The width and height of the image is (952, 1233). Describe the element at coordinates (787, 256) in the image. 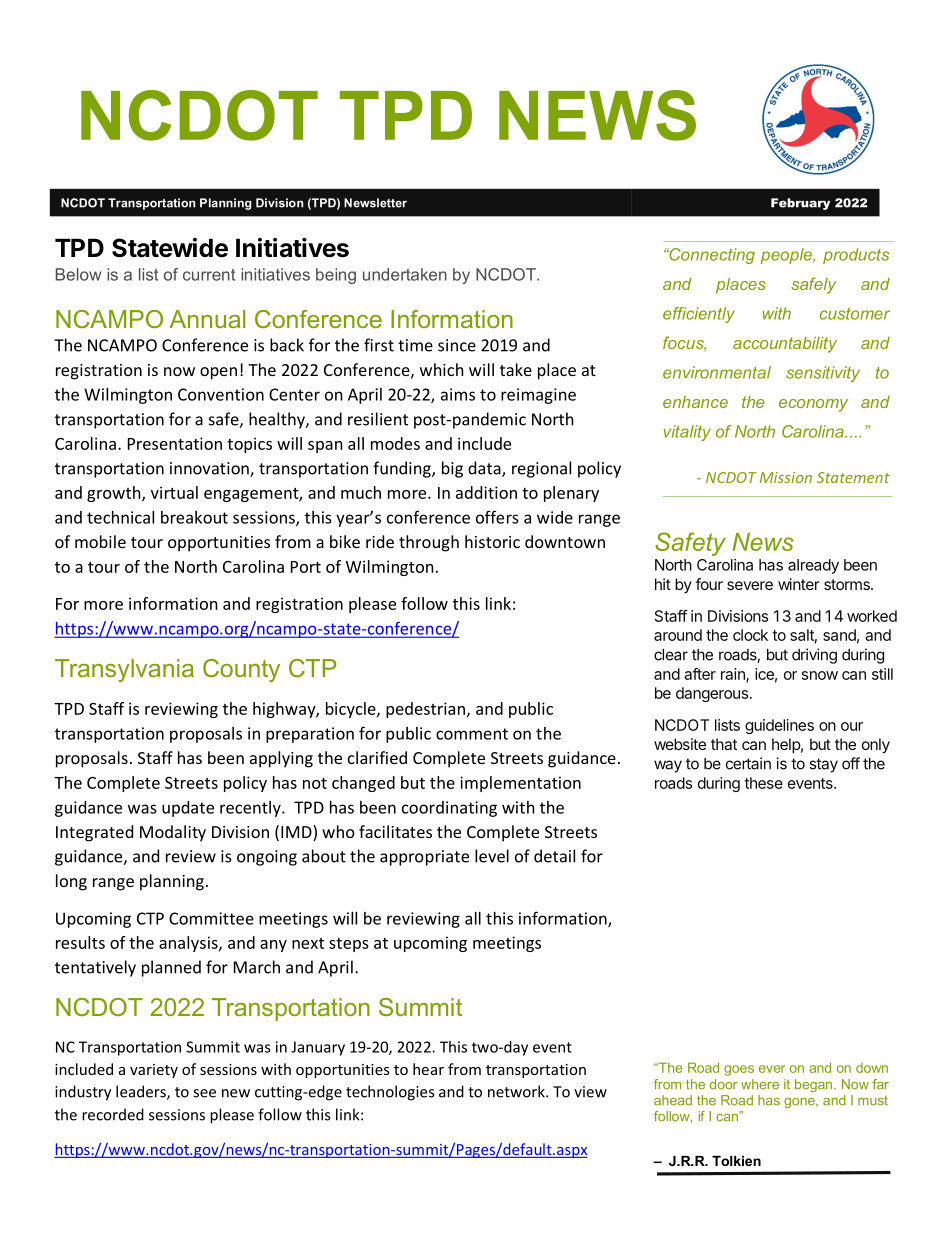

I see `people` at that location.
